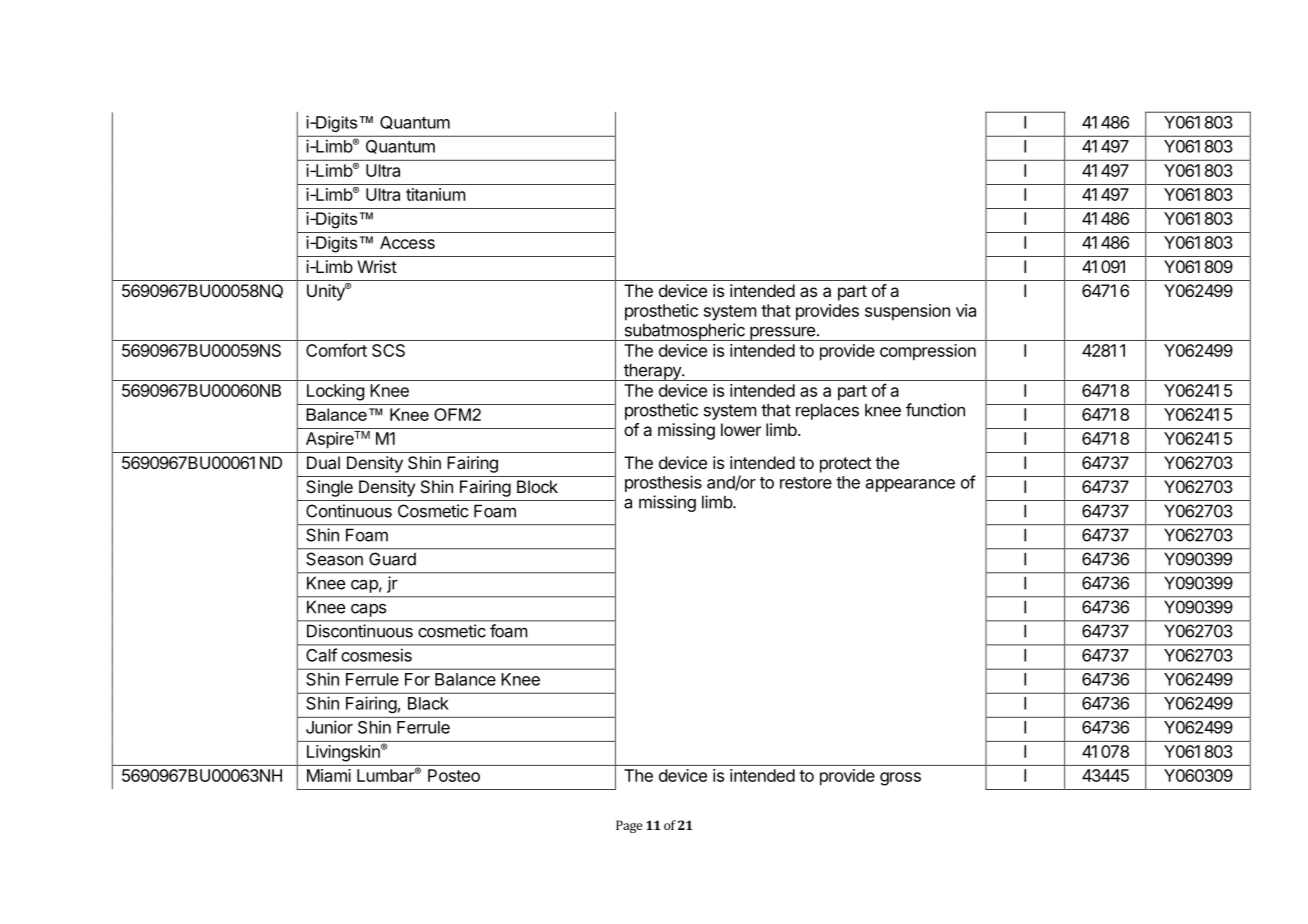 The height and width of the image is (924, 1308). I want to click on titanium, so click(436, 194).
